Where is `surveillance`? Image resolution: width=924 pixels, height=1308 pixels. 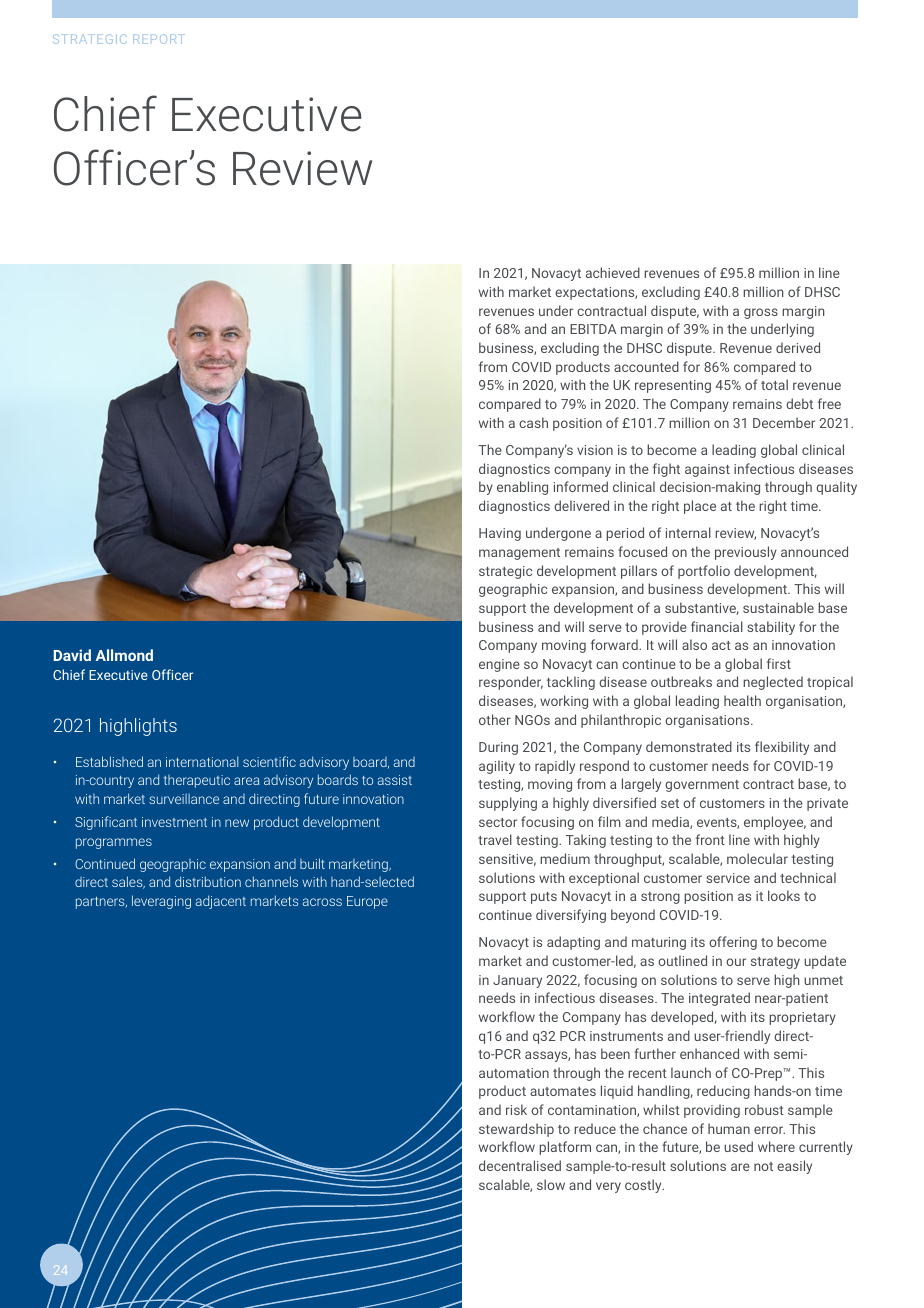 surveillance is located at coordinates (184, 799).
